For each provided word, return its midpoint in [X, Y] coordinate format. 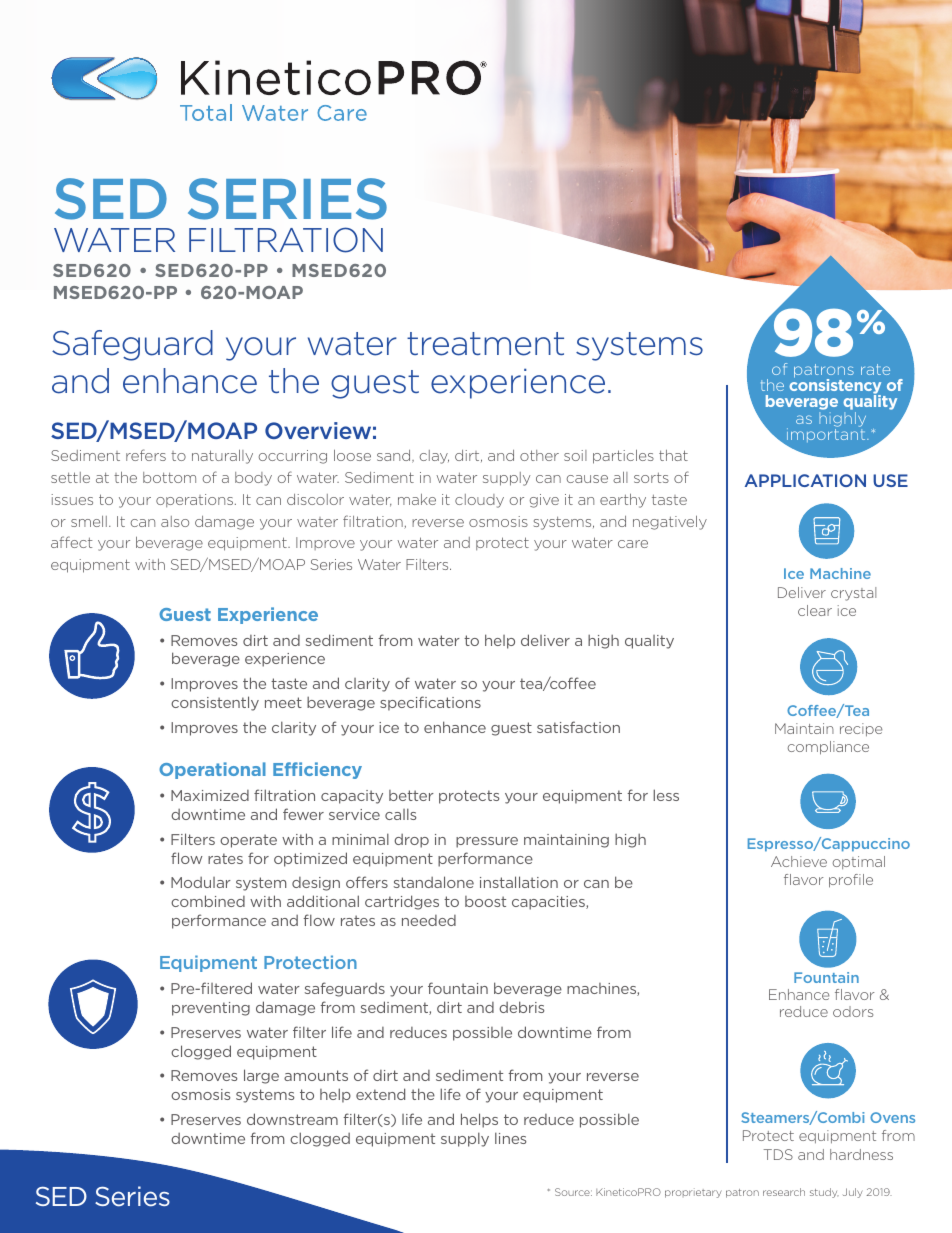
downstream [292, 1119]
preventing [211, 1009]
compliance [828, 748]
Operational [212, 770]
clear [815, 610]
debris [521, 1007]
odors [853, 1011]
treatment [485, 344]
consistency [836, 387]
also [175, 521]
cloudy [479, 501]
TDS [778, 1154]
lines [510, 1138]
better [411, 795]
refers [146, 455]
